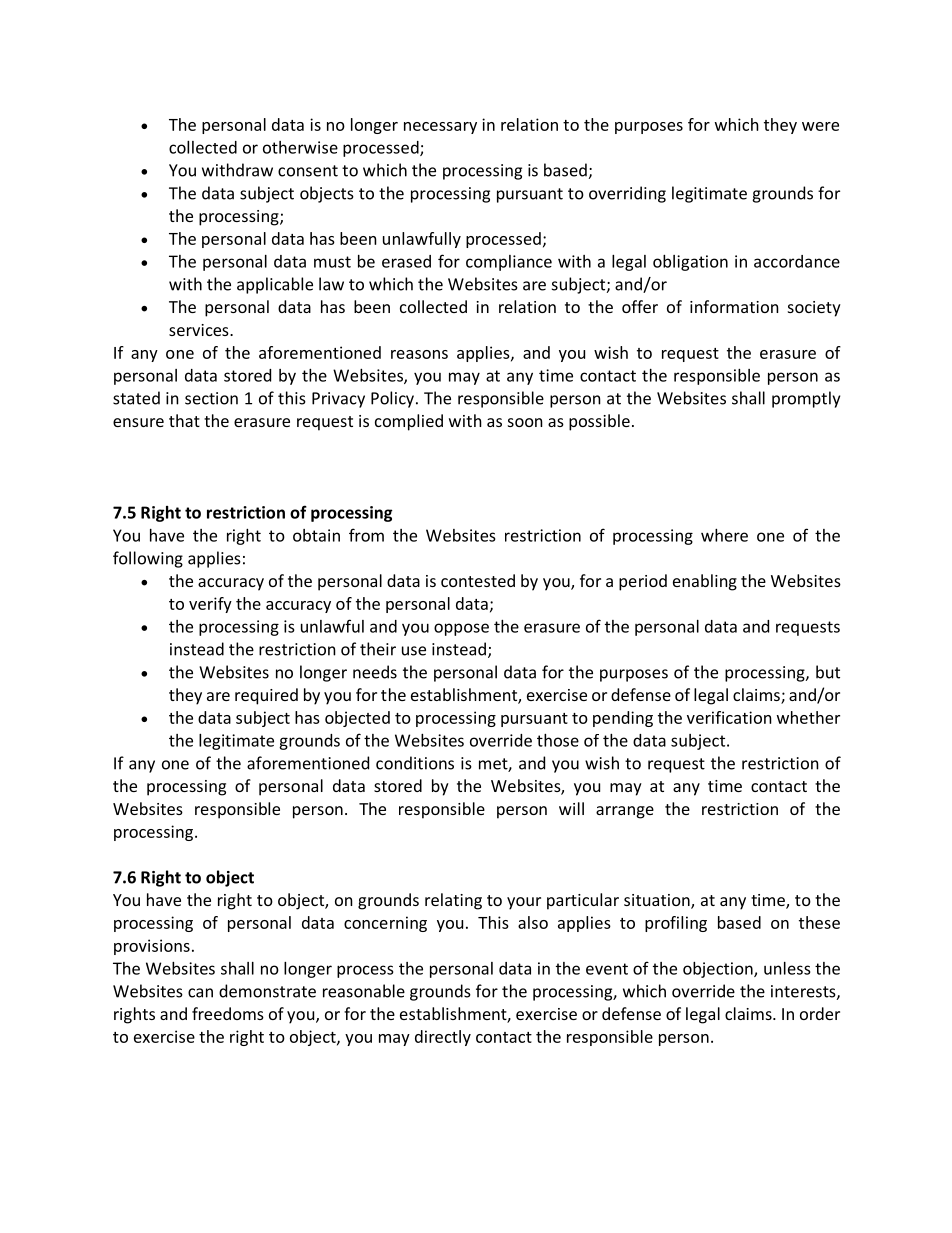  What do you see at coordinates (210, 605) in the screenshot?
I see `verify` at bounding box center [210, 605].
